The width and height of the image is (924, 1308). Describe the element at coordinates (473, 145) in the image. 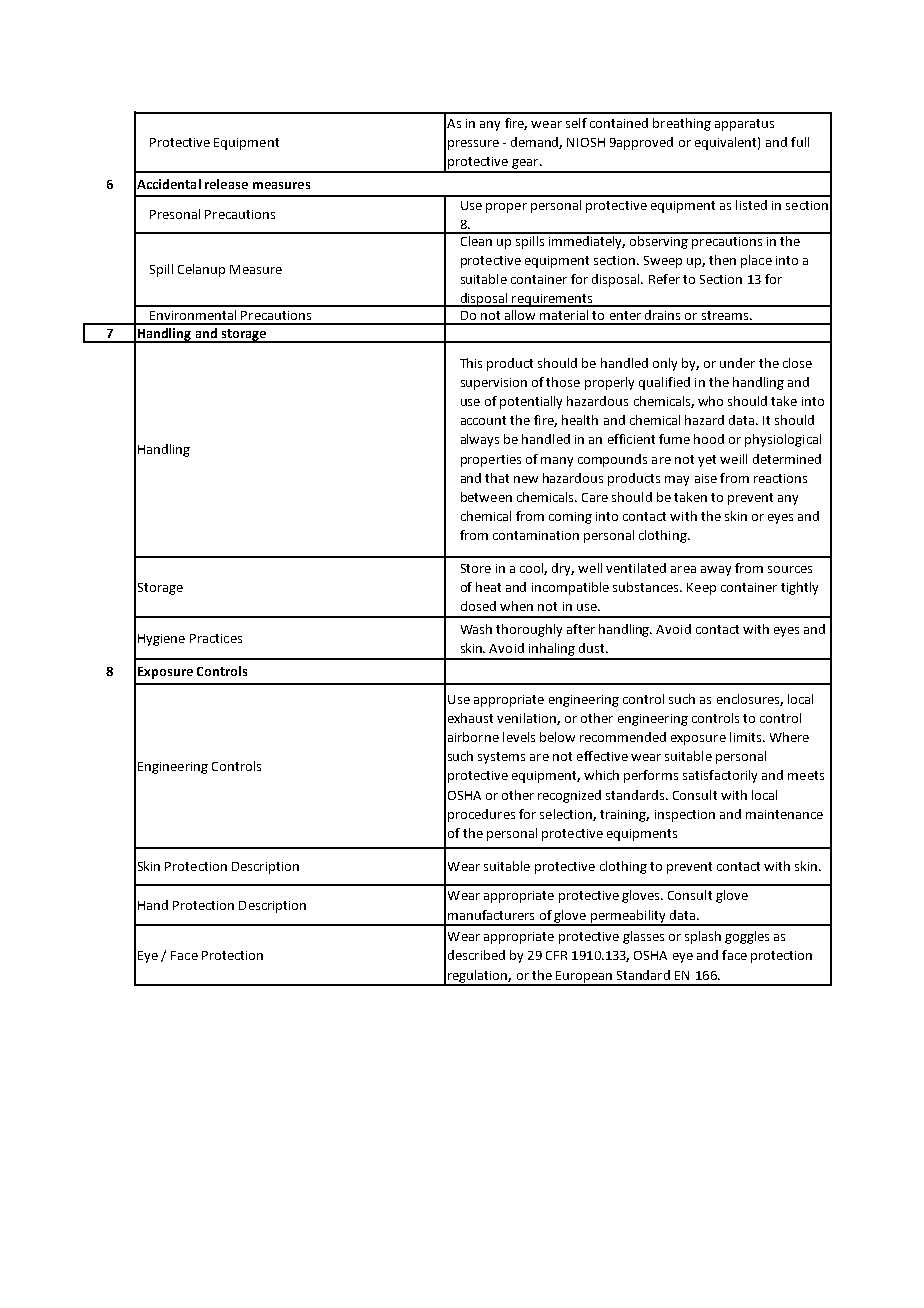

I see `pressure` at that location.
